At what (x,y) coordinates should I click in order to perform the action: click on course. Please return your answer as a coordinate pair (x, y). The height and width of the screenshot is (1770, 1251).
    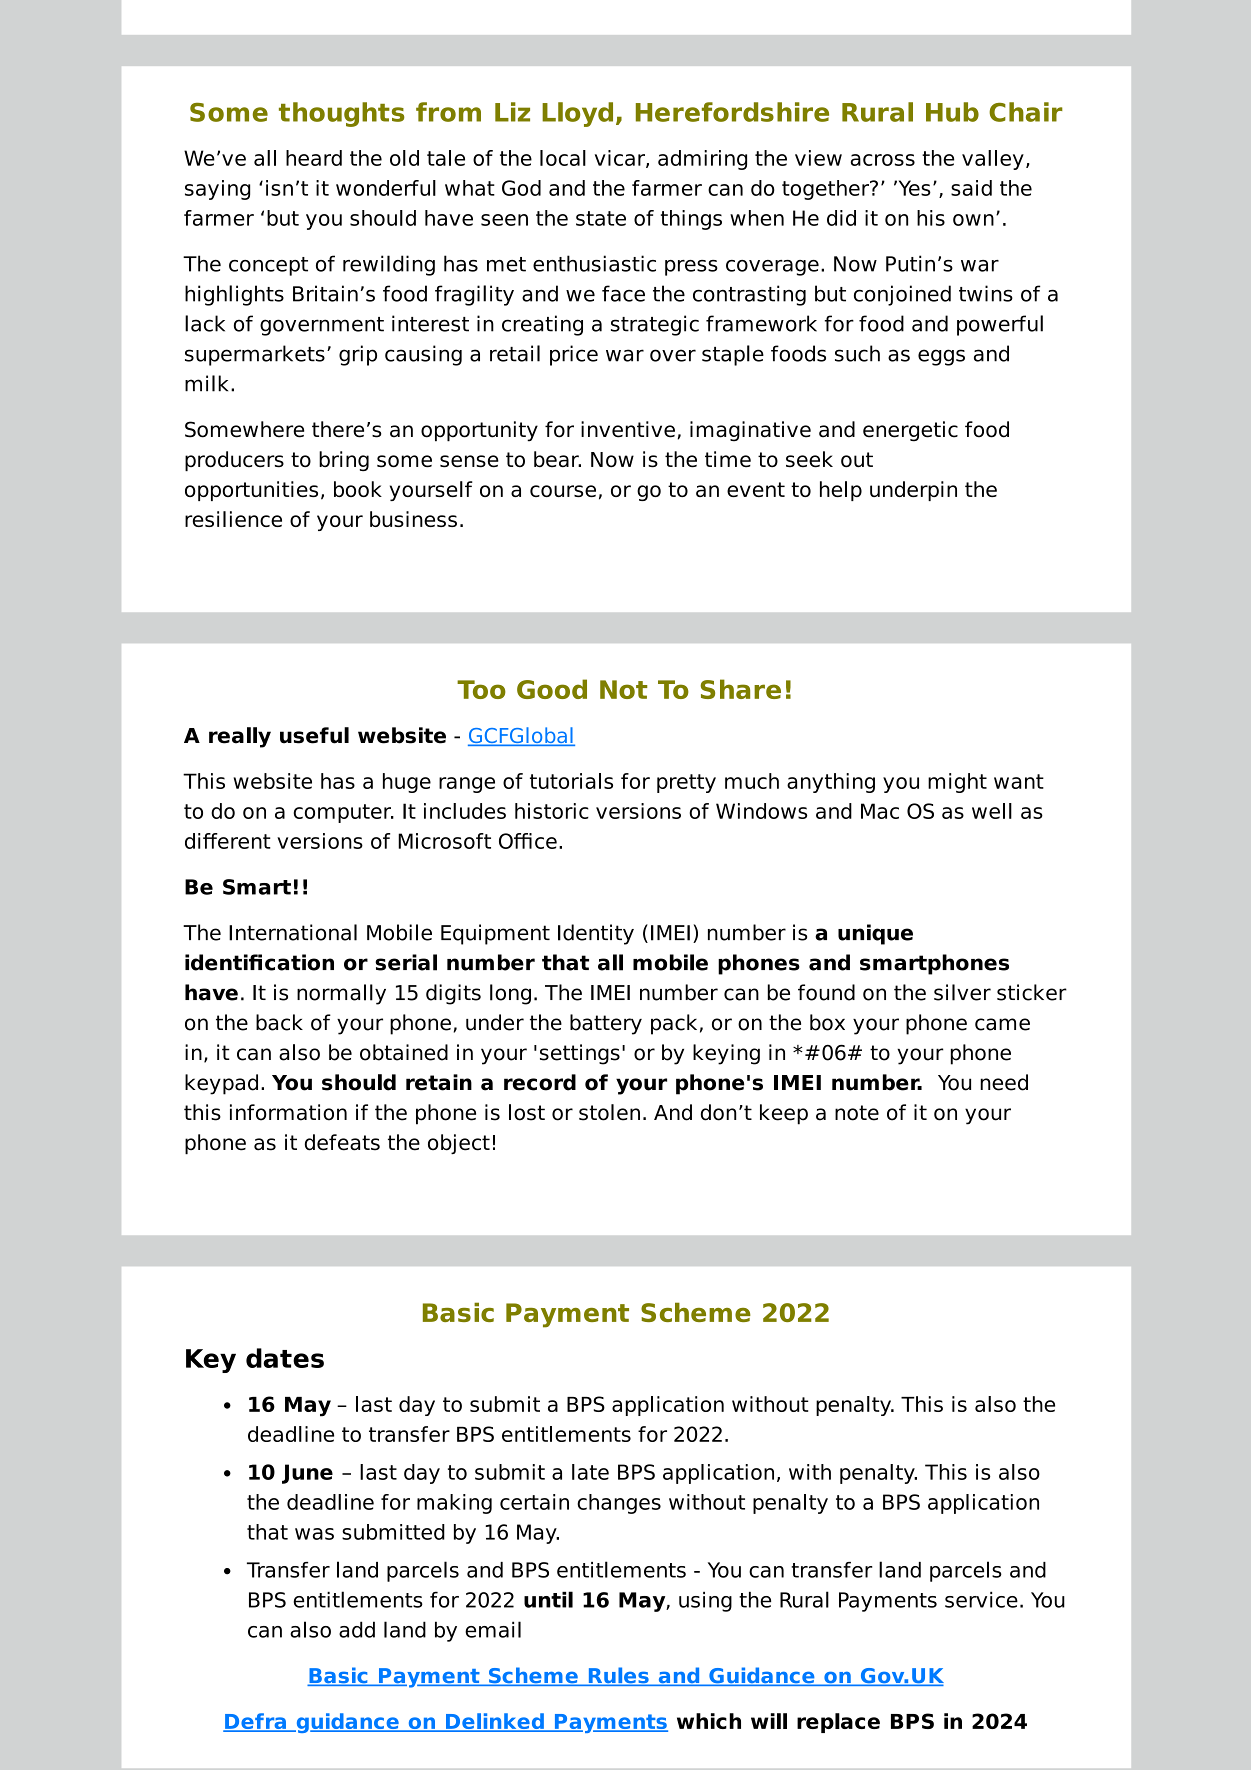
    Looking at the image, I should click on (563, 491).
